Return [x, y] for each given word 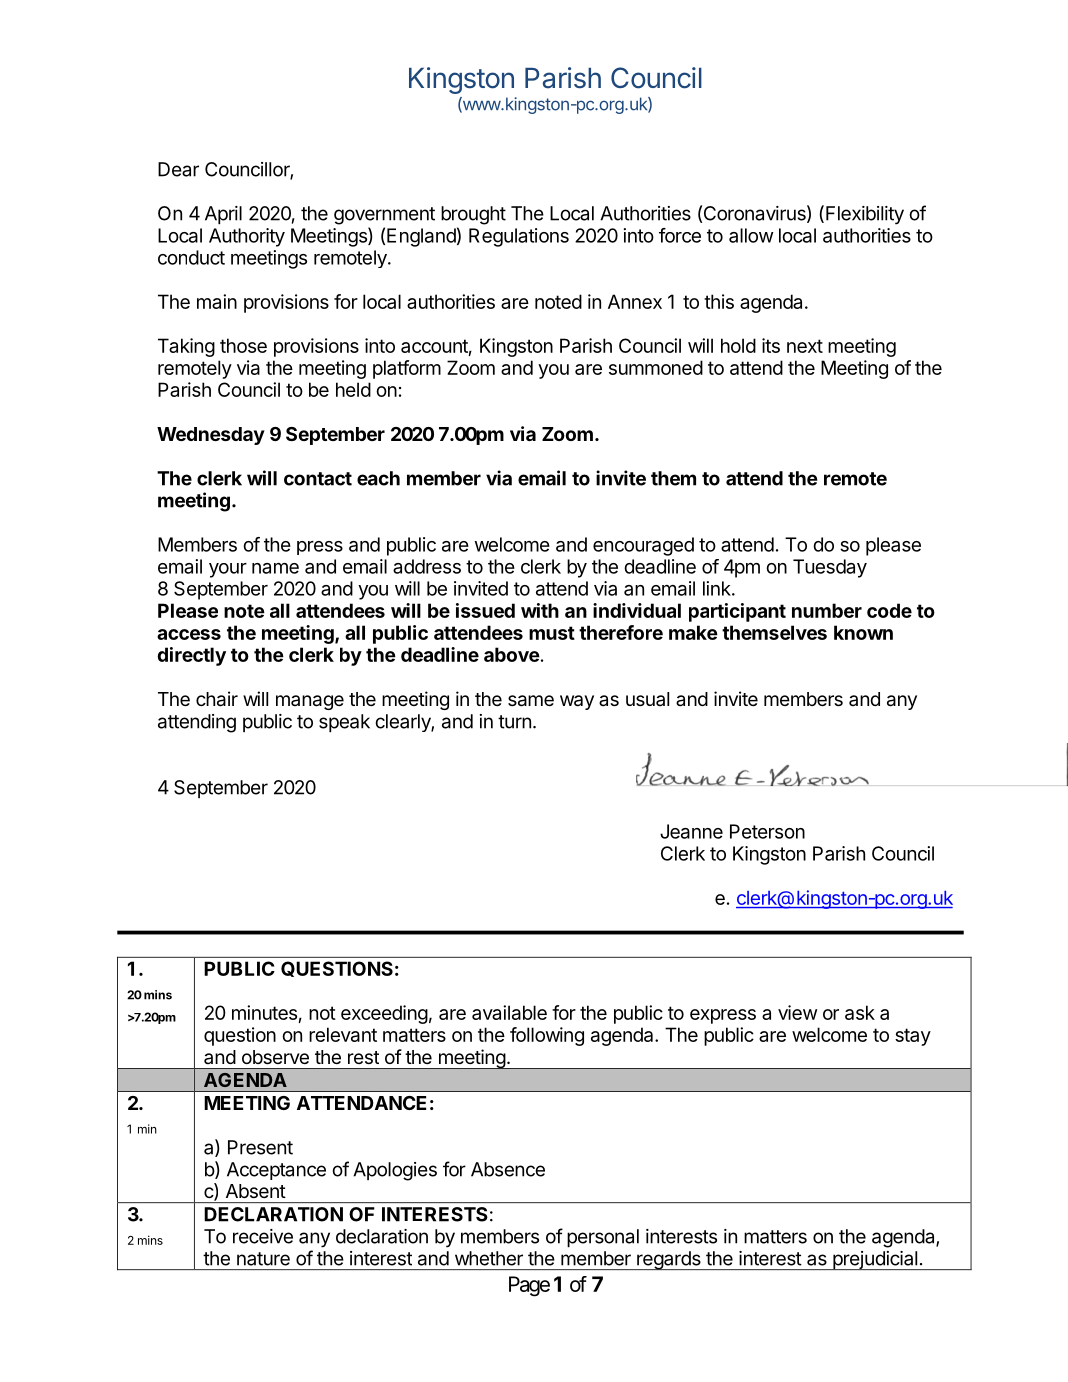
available [509, 1012]
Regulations [519, 237]
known [863, 632]
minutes [265, 1014]
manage [310, 702]
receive [263, 1236]
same [531, 701]
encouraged [643, 546]
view [797, 1012]
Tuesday [830, 568]
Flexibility [865, 215]
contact [318, 479]
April [223, 215]
